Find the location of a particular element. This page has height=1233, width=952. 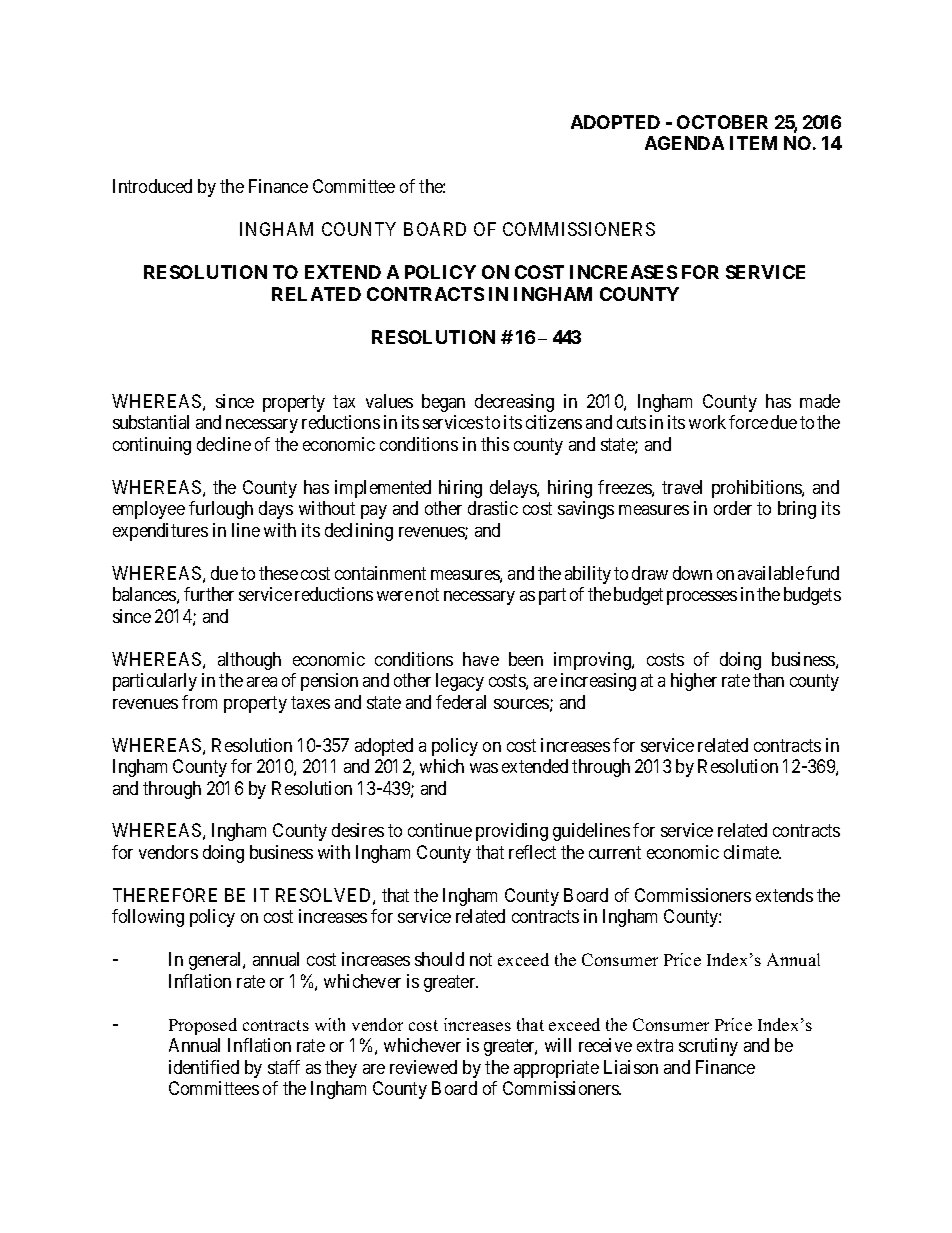

further is located at coordinates (209, 594).
